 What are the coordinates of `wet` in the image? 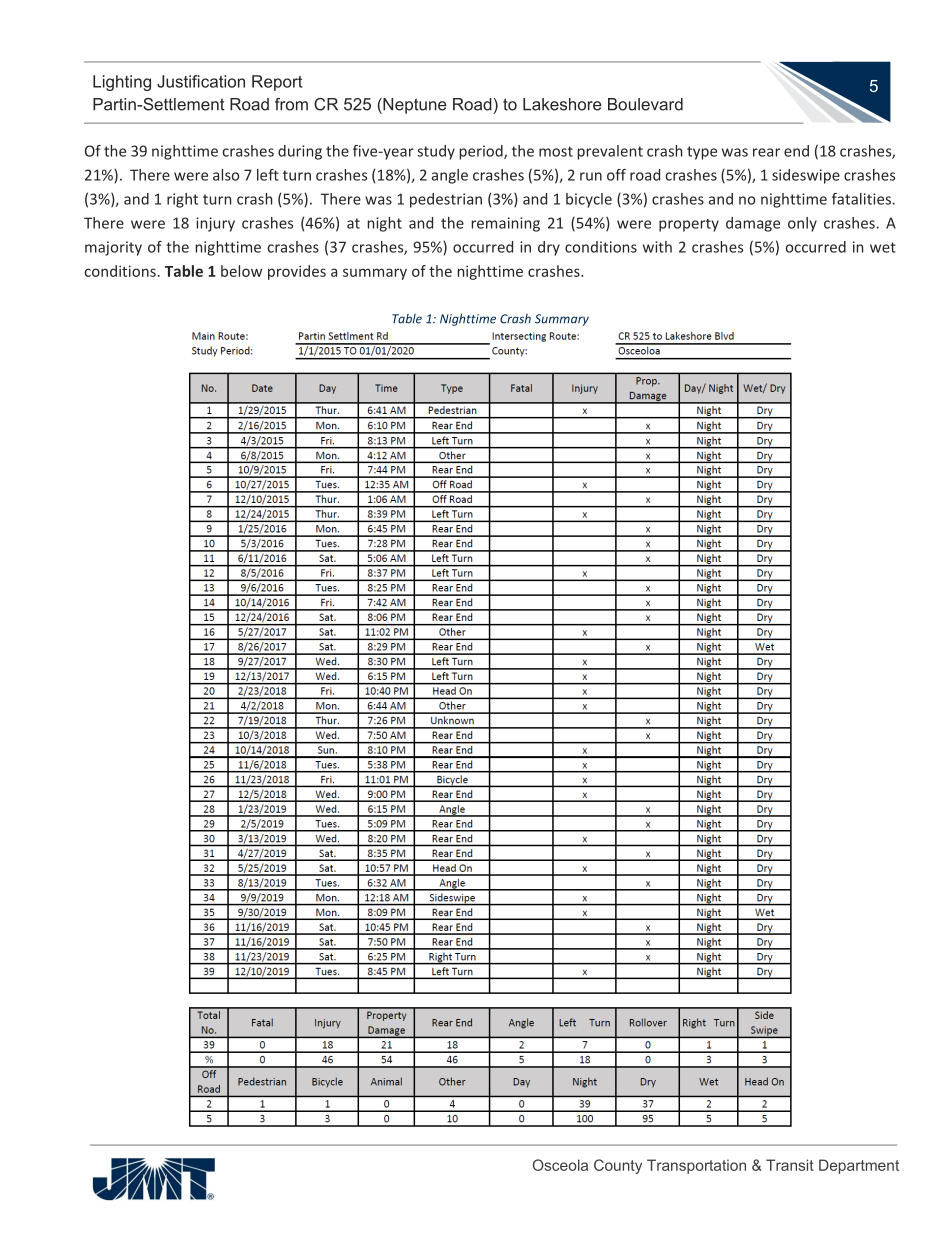 It's located at (883, 247).
